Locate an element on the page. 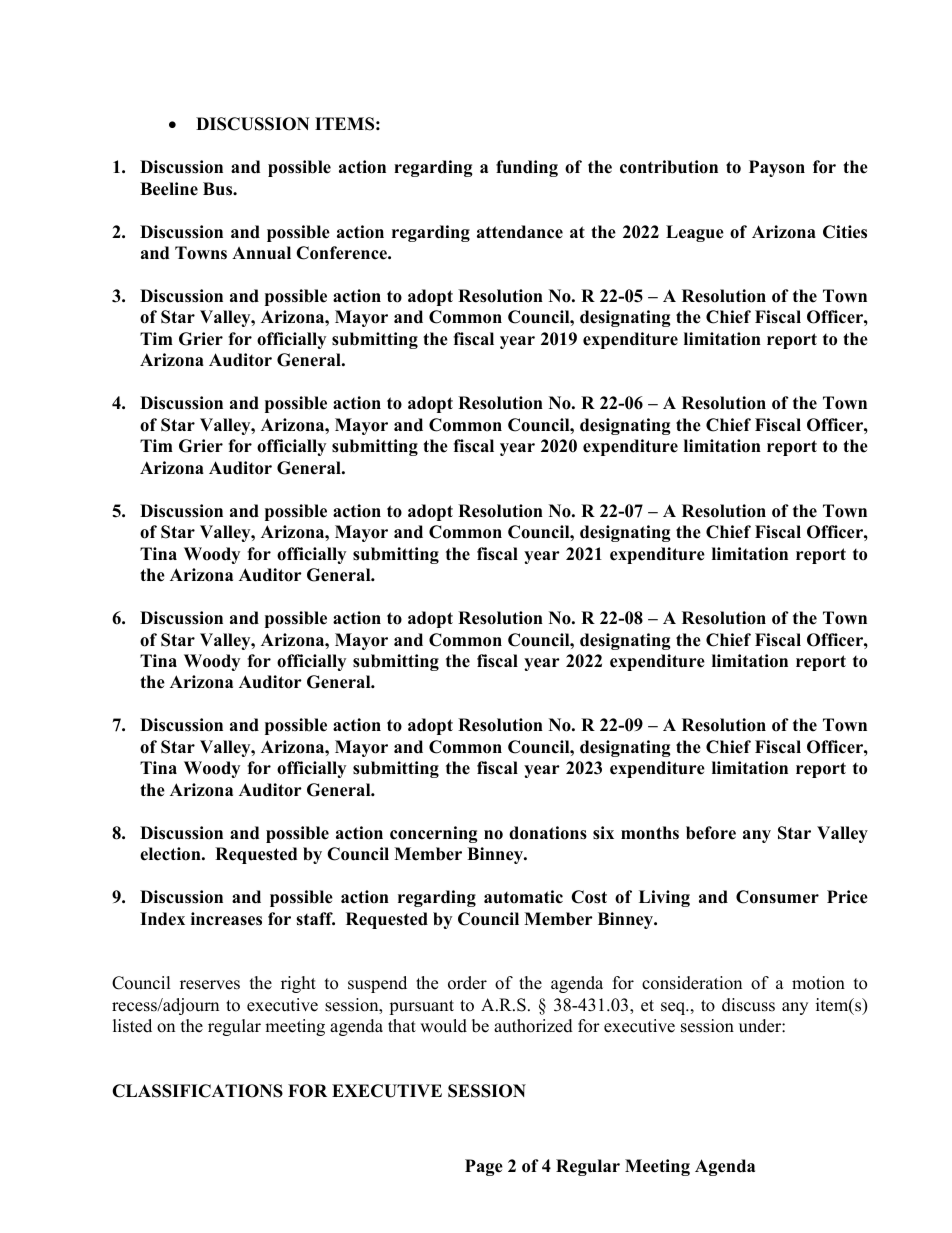 This image has height=1233, width=952. increases is located at coordinates (226, 919).
